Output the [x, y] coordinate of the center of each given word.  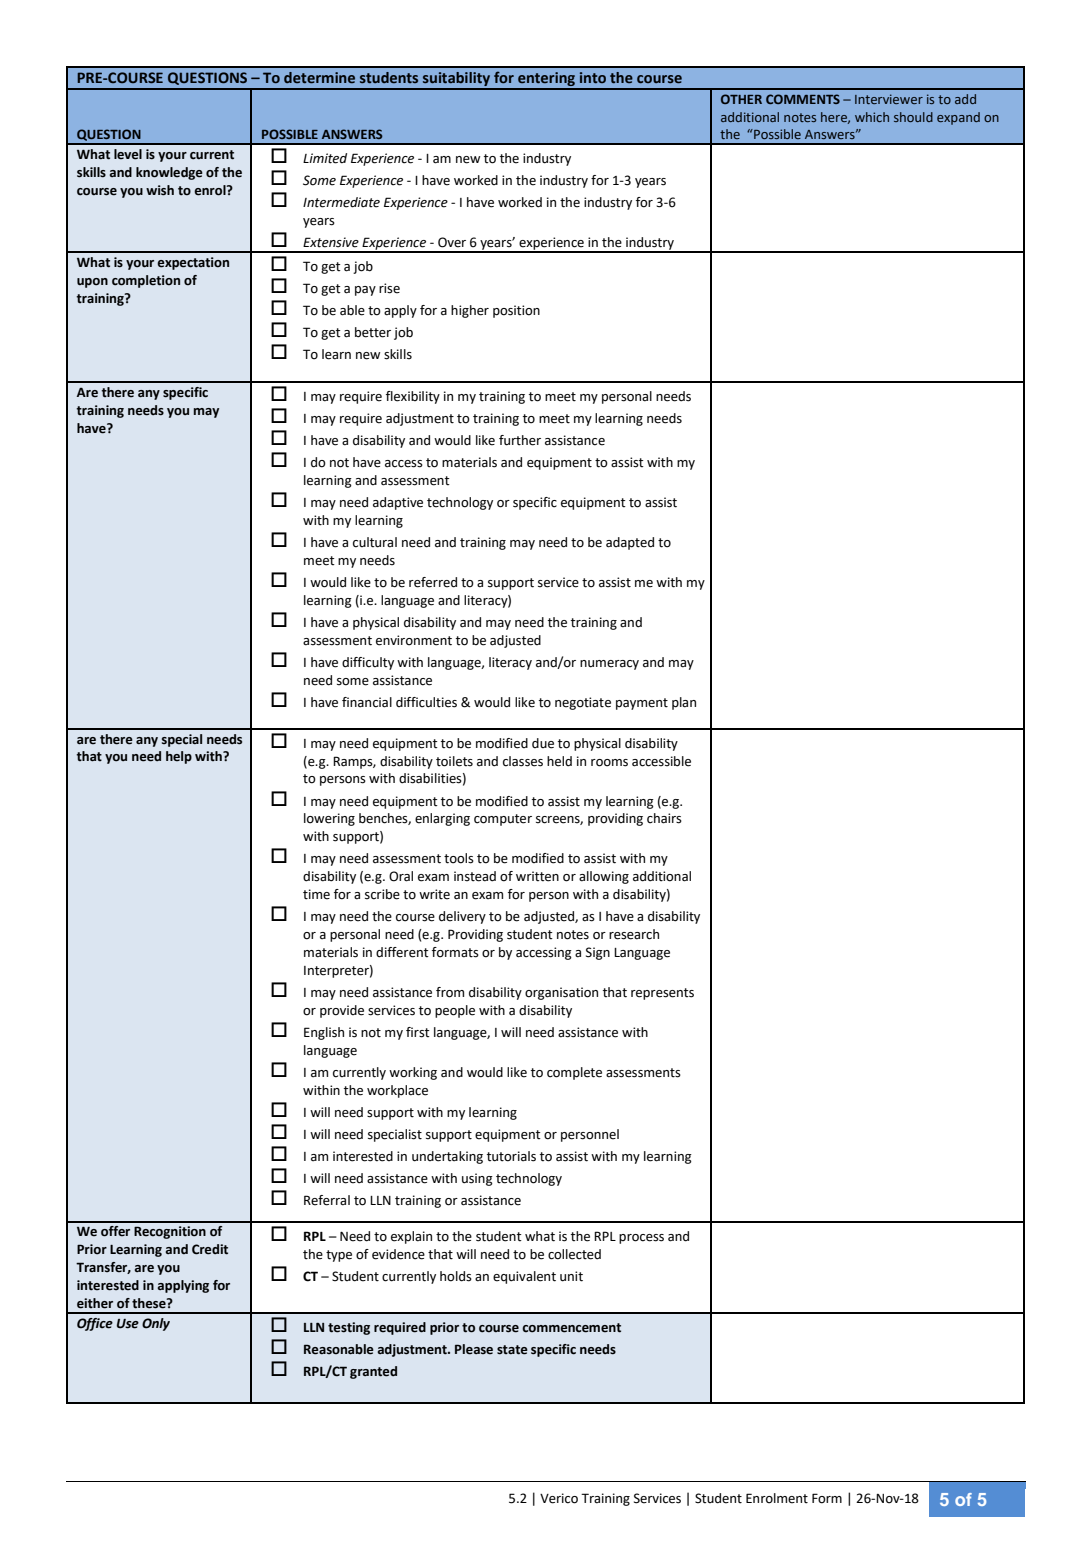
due [543, 743]
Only [156, 1324]
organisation [561, 993]
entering [547, 80]
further [520, 440]
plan [684, 703]
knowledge [169, 173]
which [872, 117]
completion [146, 281]
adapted [630, 543]
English [324, 1033]
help [179, 757]
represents [662, 994]
